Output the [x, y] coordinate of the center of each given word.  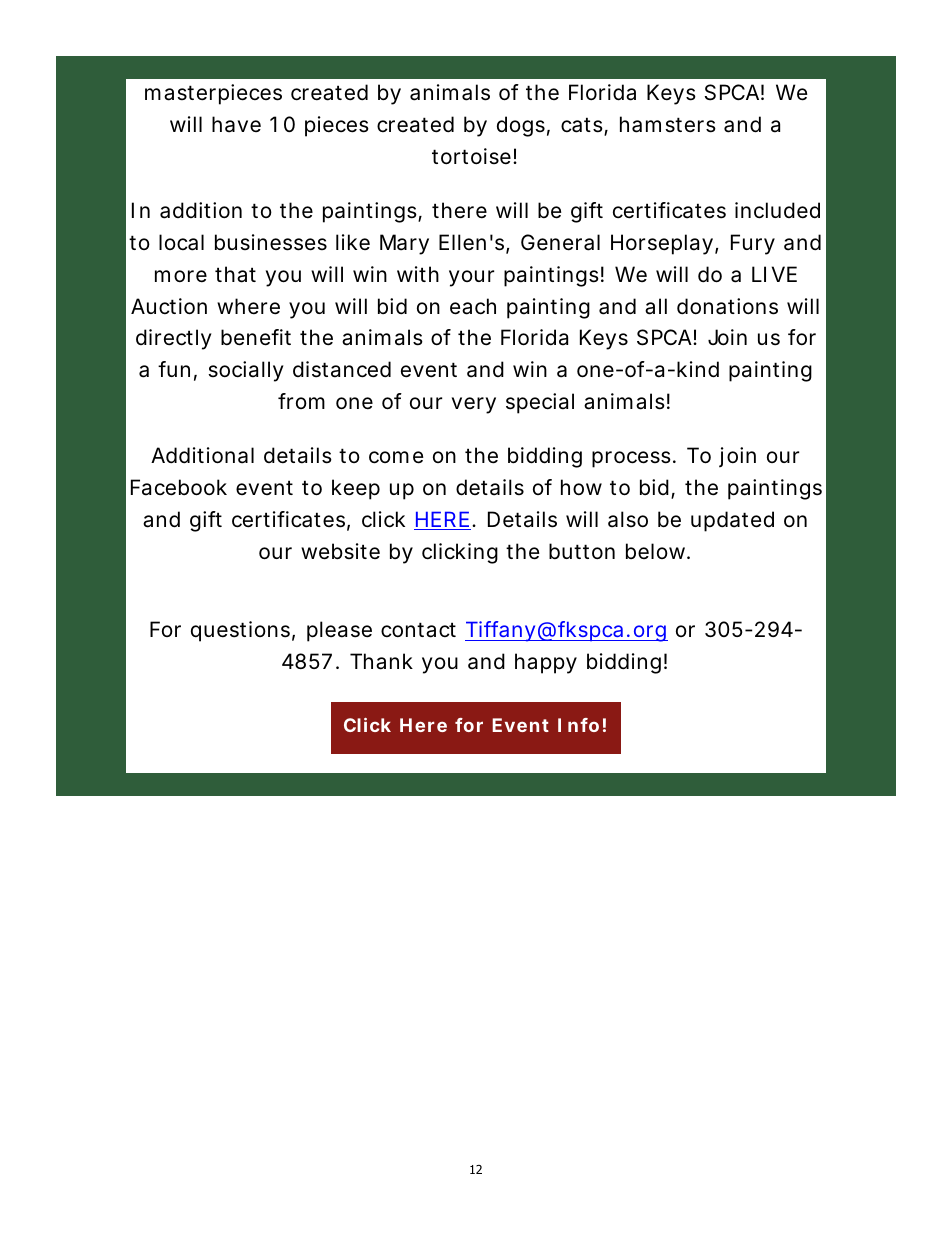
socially [246, 371]
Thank [381, 661]
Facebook [179, 487]
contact [418, 630]
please [339, 631]
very [474, 405]
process [631, 459]
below [657, 551]
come [396, 457]
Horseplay [662, 244]
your [471, 278]
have [236, 124]
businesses [271, 242]
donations [727, 306]
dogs [521, 126]
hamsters [668, 124]
